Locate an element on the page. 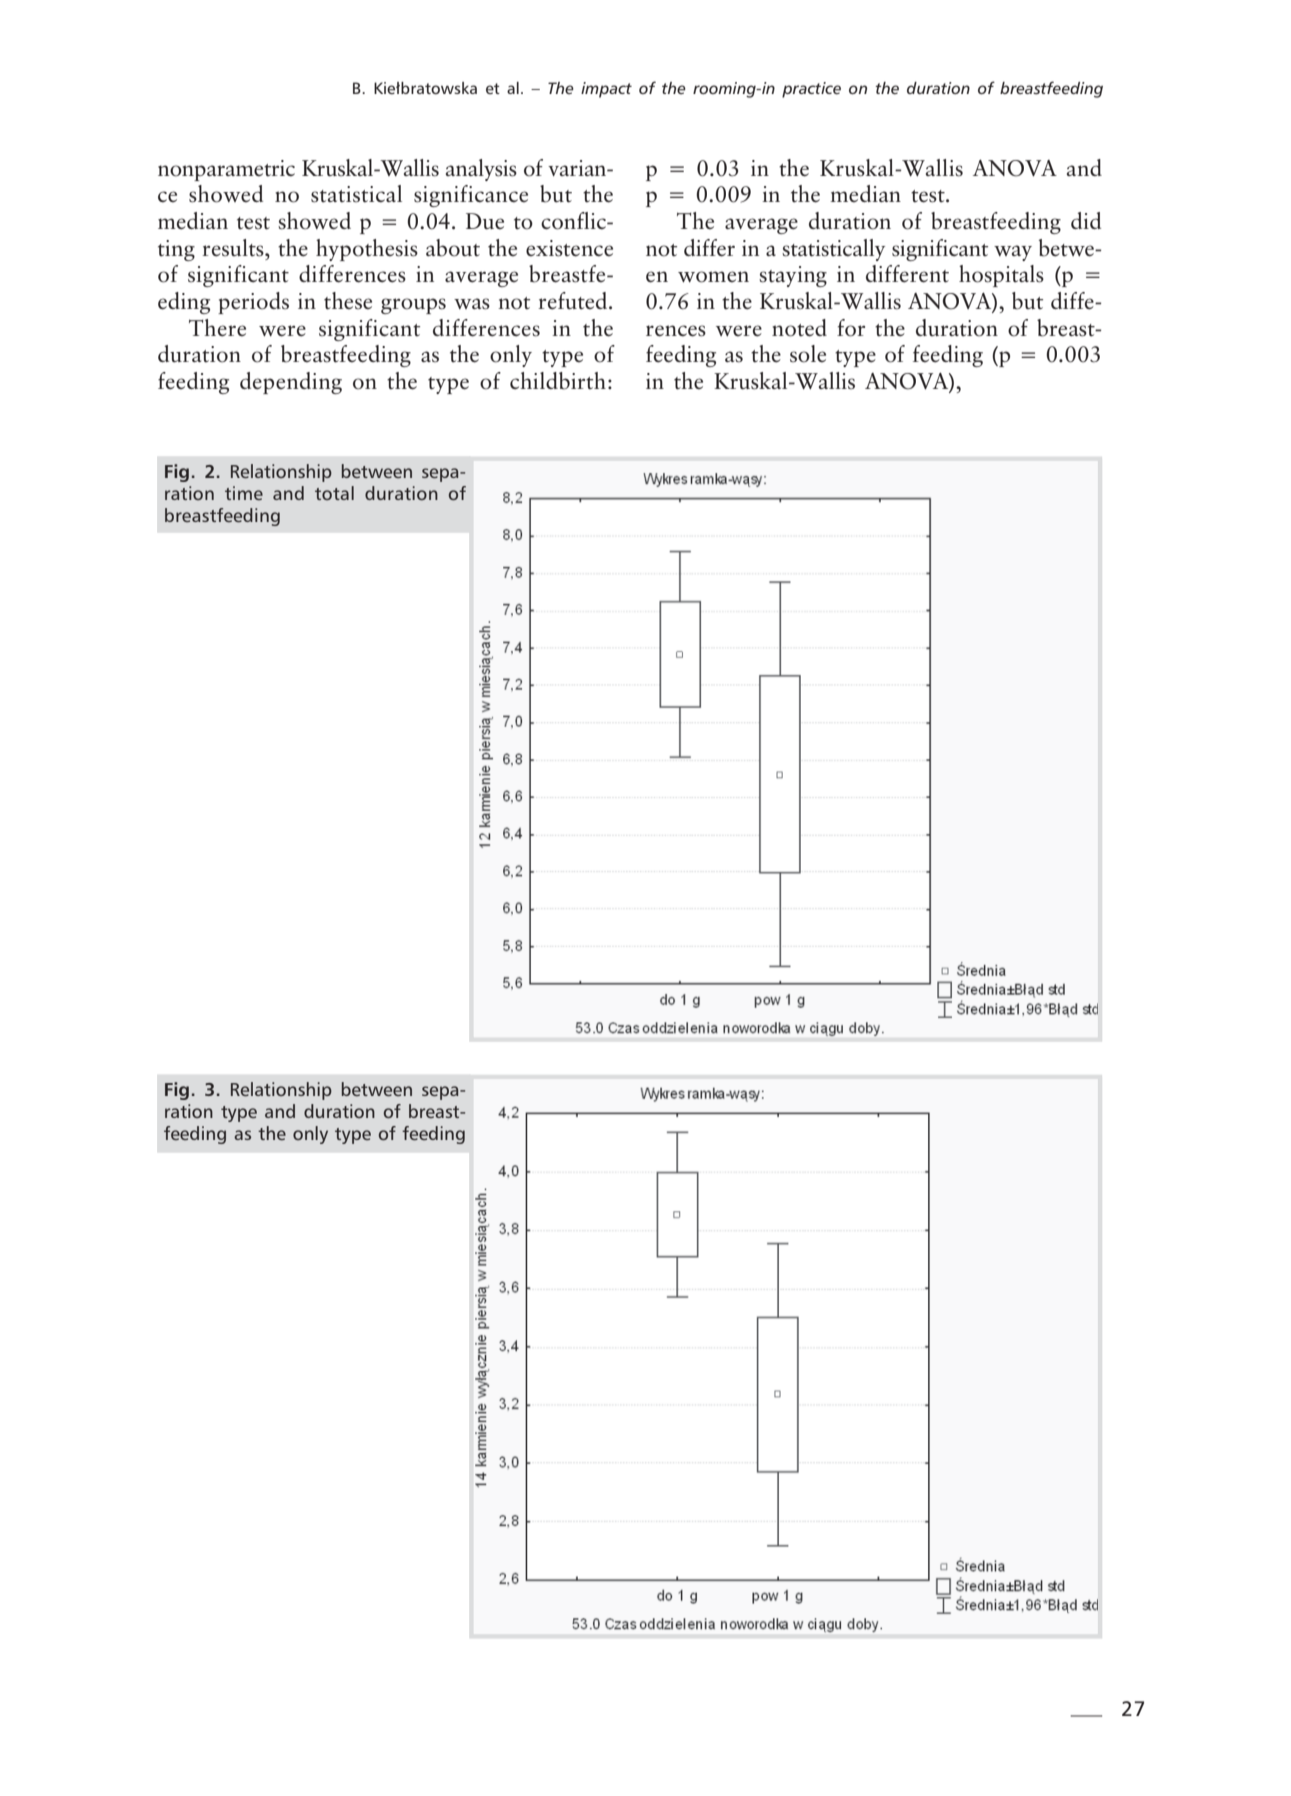 The height and width of the page is (1796, 1291). practice is located at coordinates (811, 90).
